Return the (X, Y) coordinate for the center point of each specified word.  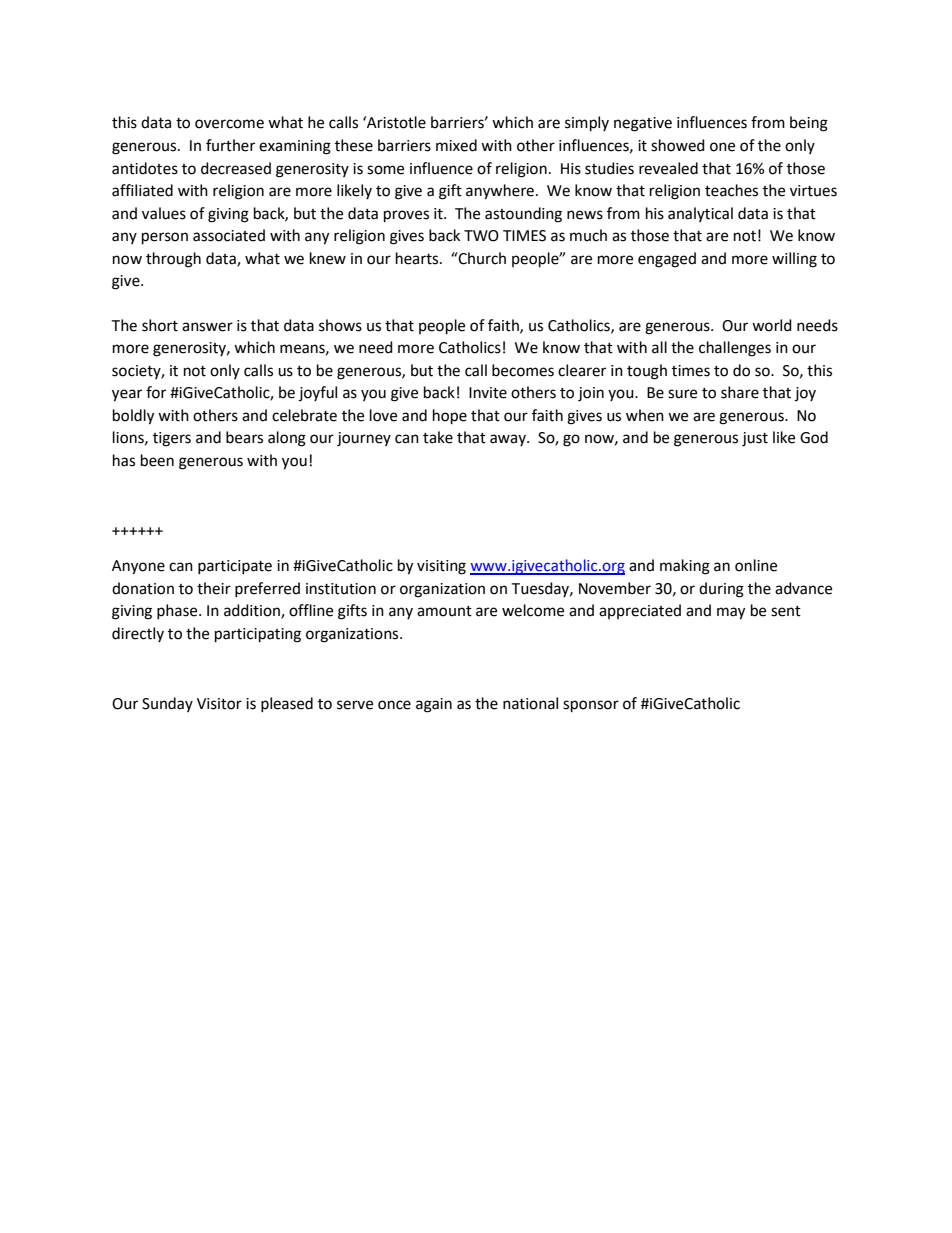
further (230, 145)
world (772, 325)
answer (207, 327)
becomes (523, 370)
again (434, 705)
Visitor (219, 704)
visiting (441, 567)
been (157, 460)
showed (678, 145)
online (756, 565)
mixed (456, 145)
